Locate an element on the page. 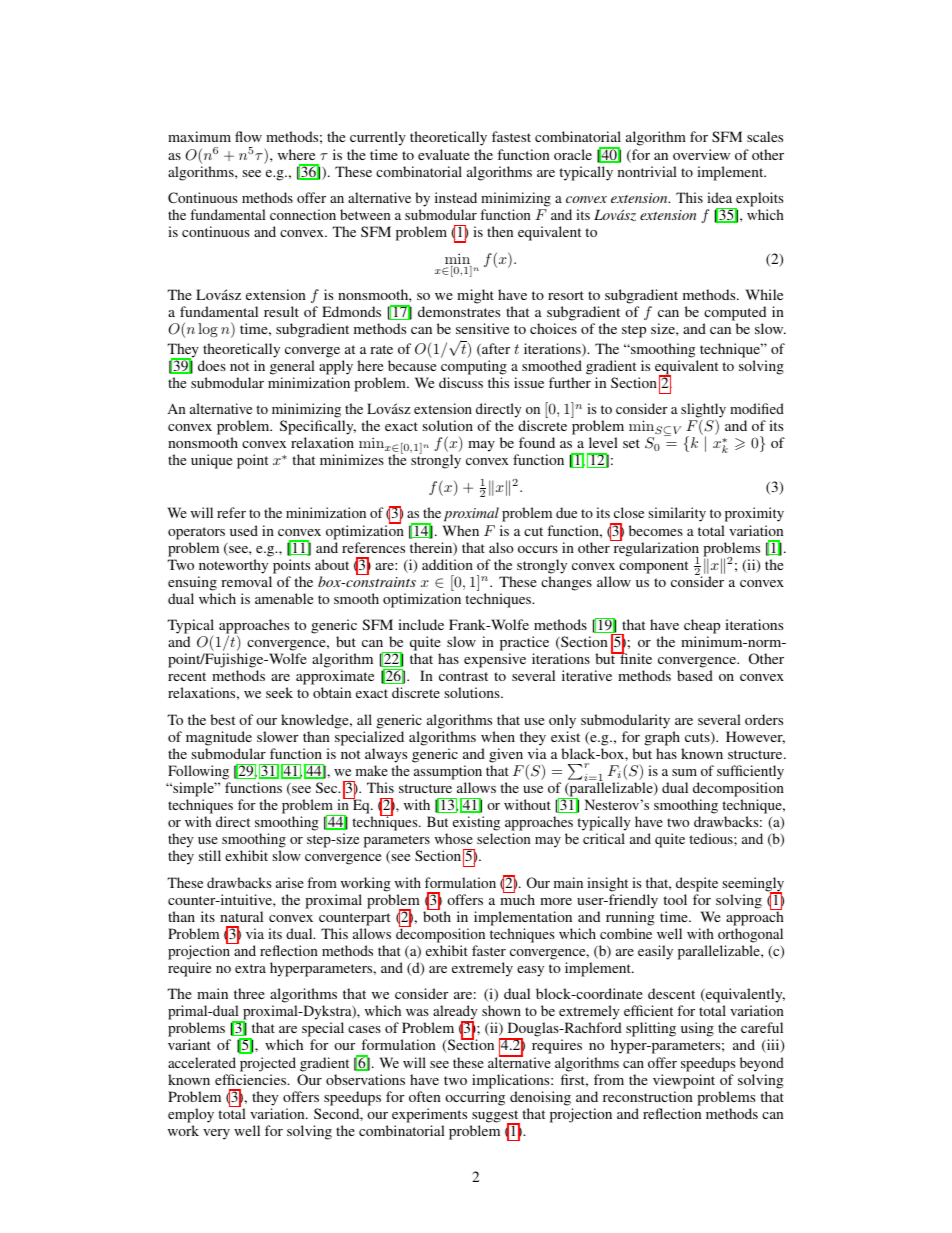  evaluate is located at coordinates (444, 154).
